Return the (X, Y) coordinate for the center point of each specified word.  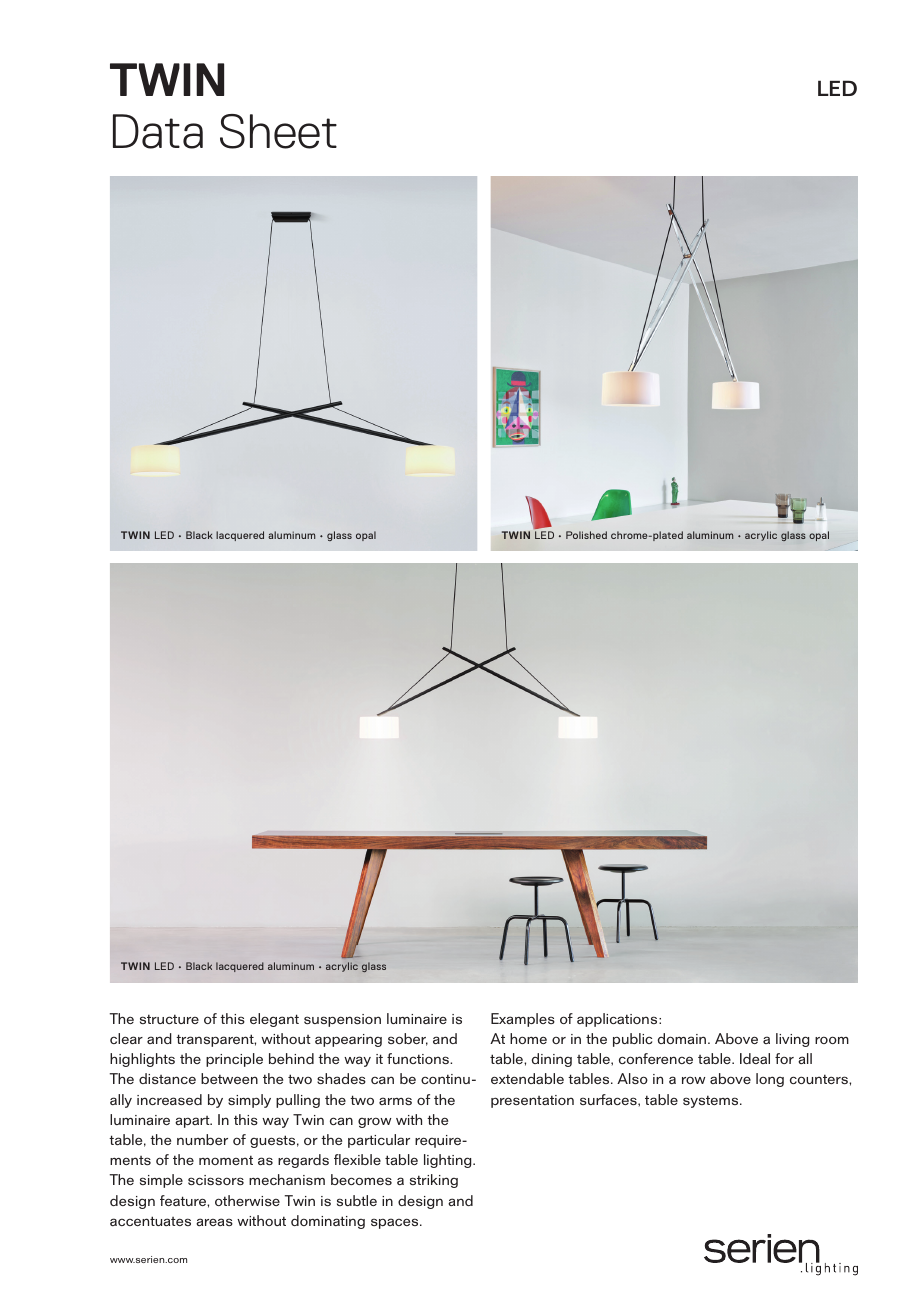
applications (618, 1020)
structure (169, 1019)
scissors (216, 1180)
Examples (523, 1020)
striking (434, 1181)
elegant (274, 1020)
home (528, 1038)
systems (712, 1101)
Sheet (278, 131)
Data (158, 131)
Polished (586, 535)
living (792, 1040)
